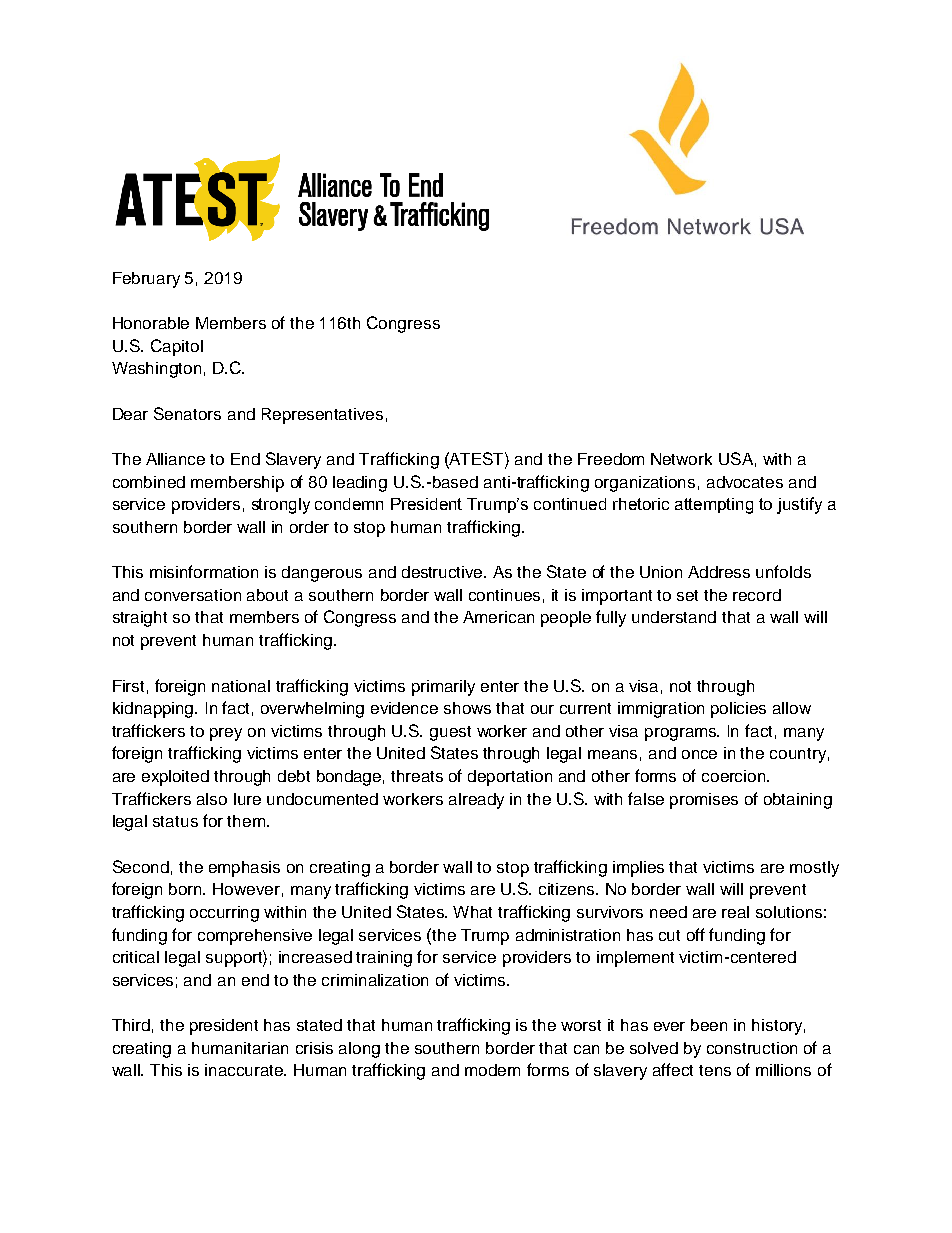  I want to click on continued, so click(570, 504).
